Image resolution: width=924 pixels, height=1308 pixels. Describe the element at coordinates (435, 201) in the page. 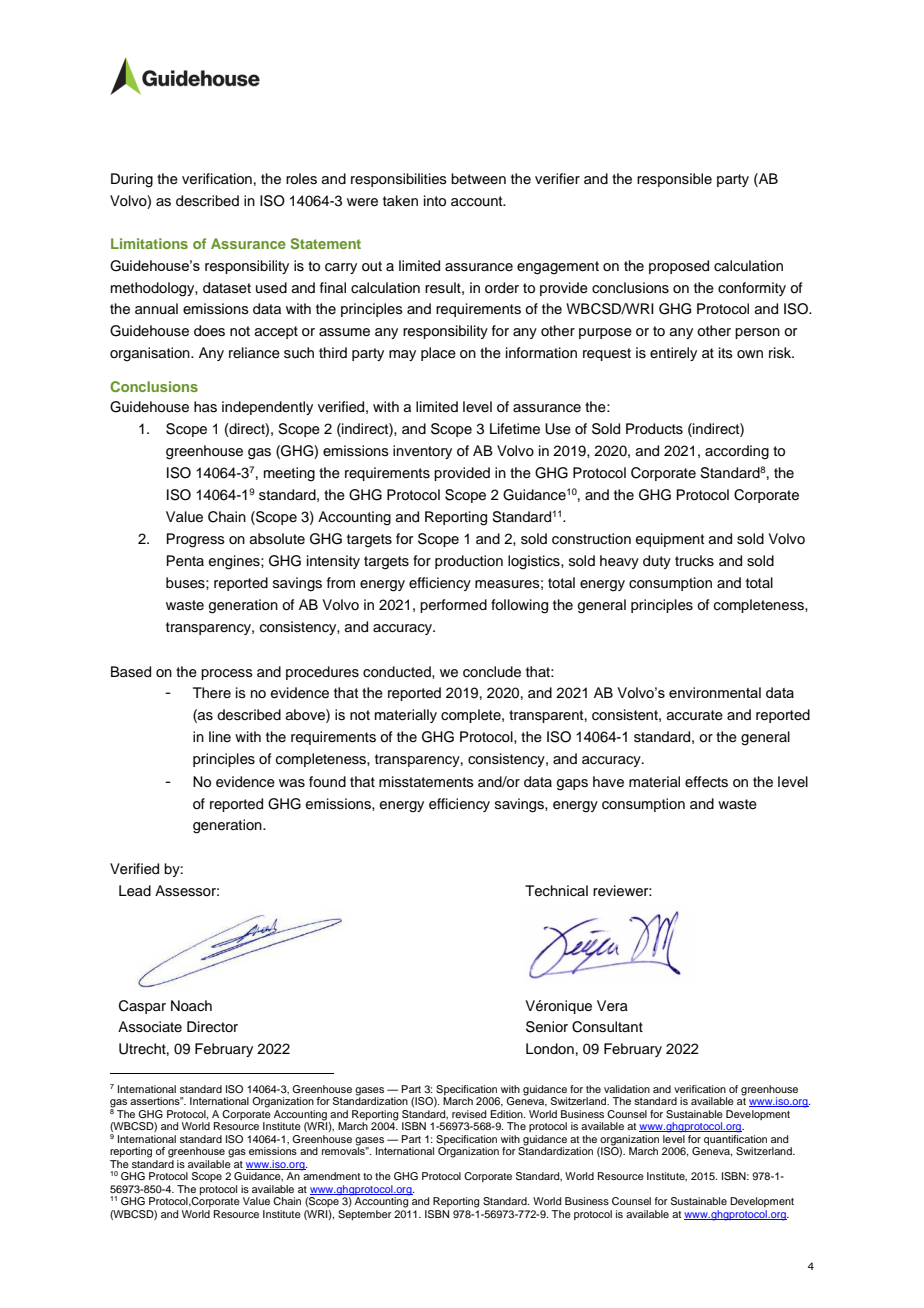

I see `into` at that location.
